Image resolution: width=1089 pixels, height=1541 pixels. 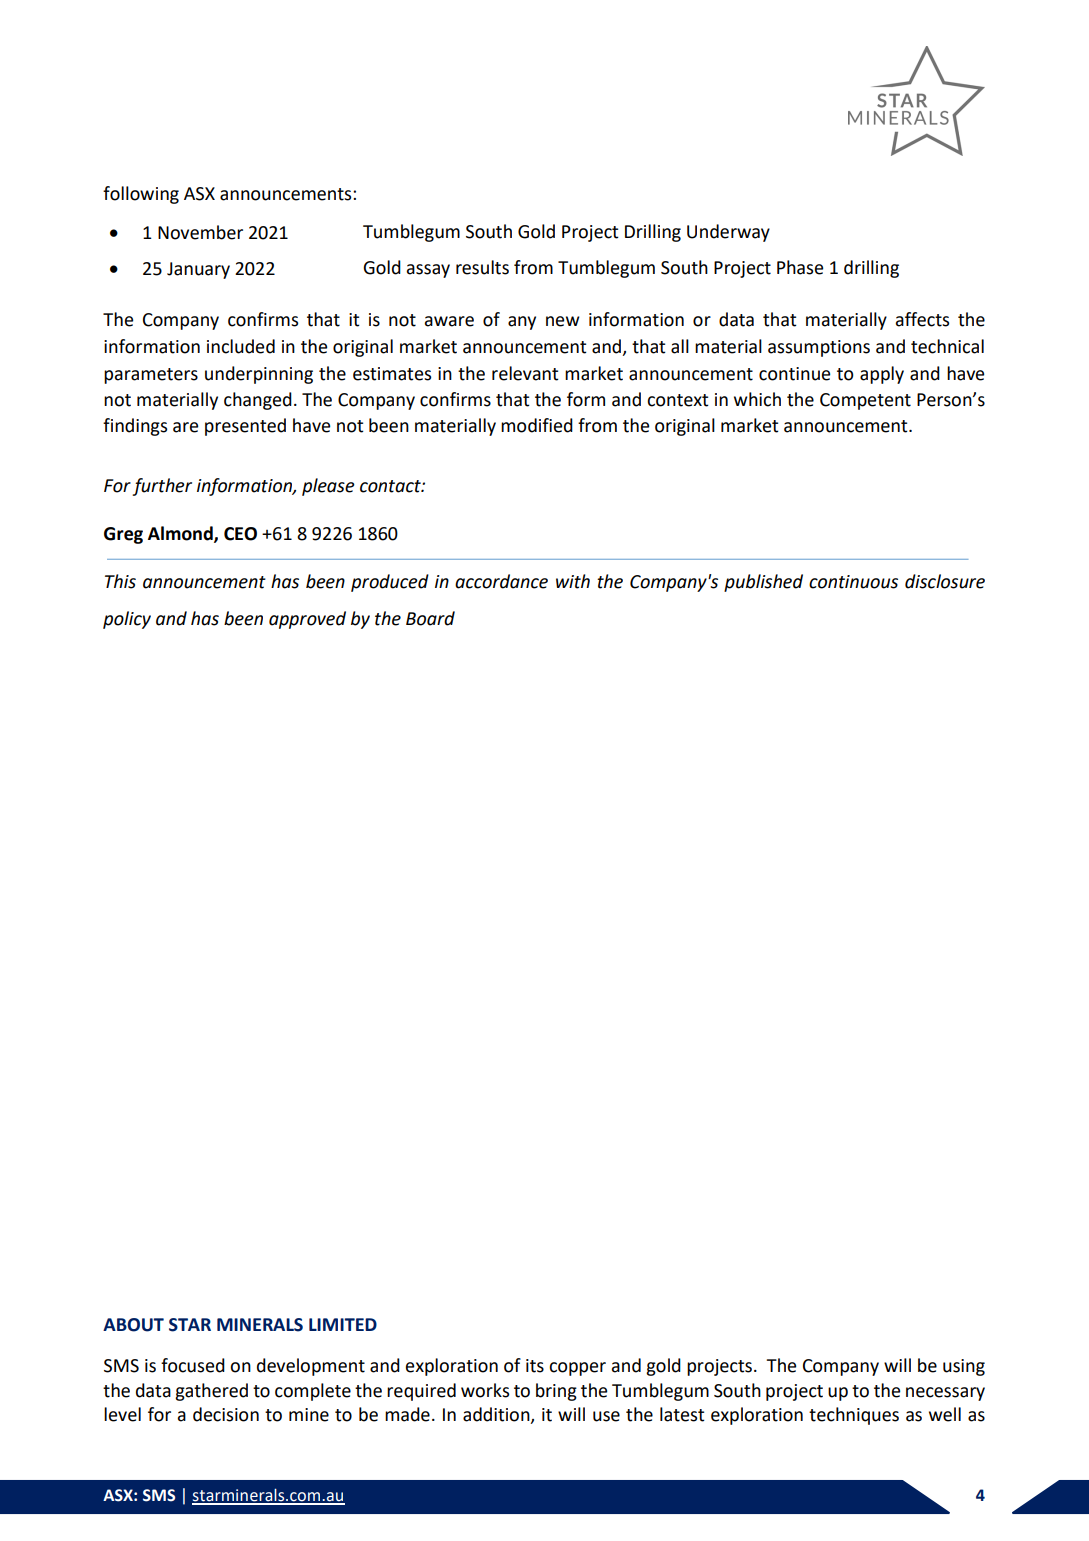 What do you see at coordinates (211, 1392) in the page?
I see `gathered` at bounding box center [211, 1392].
